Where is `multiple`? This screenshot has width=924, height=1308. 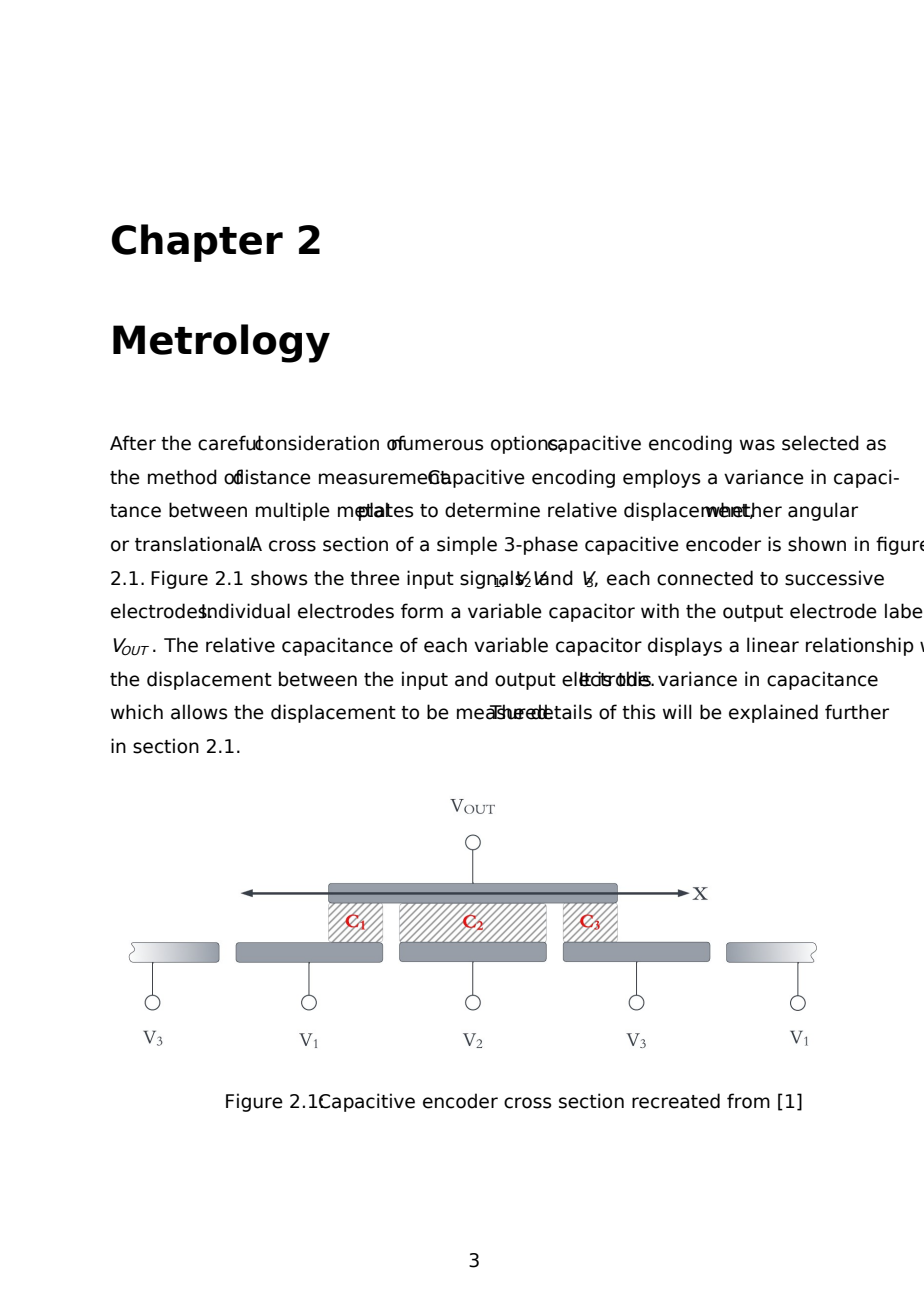 multiple is located at coordinates (293, 511).
